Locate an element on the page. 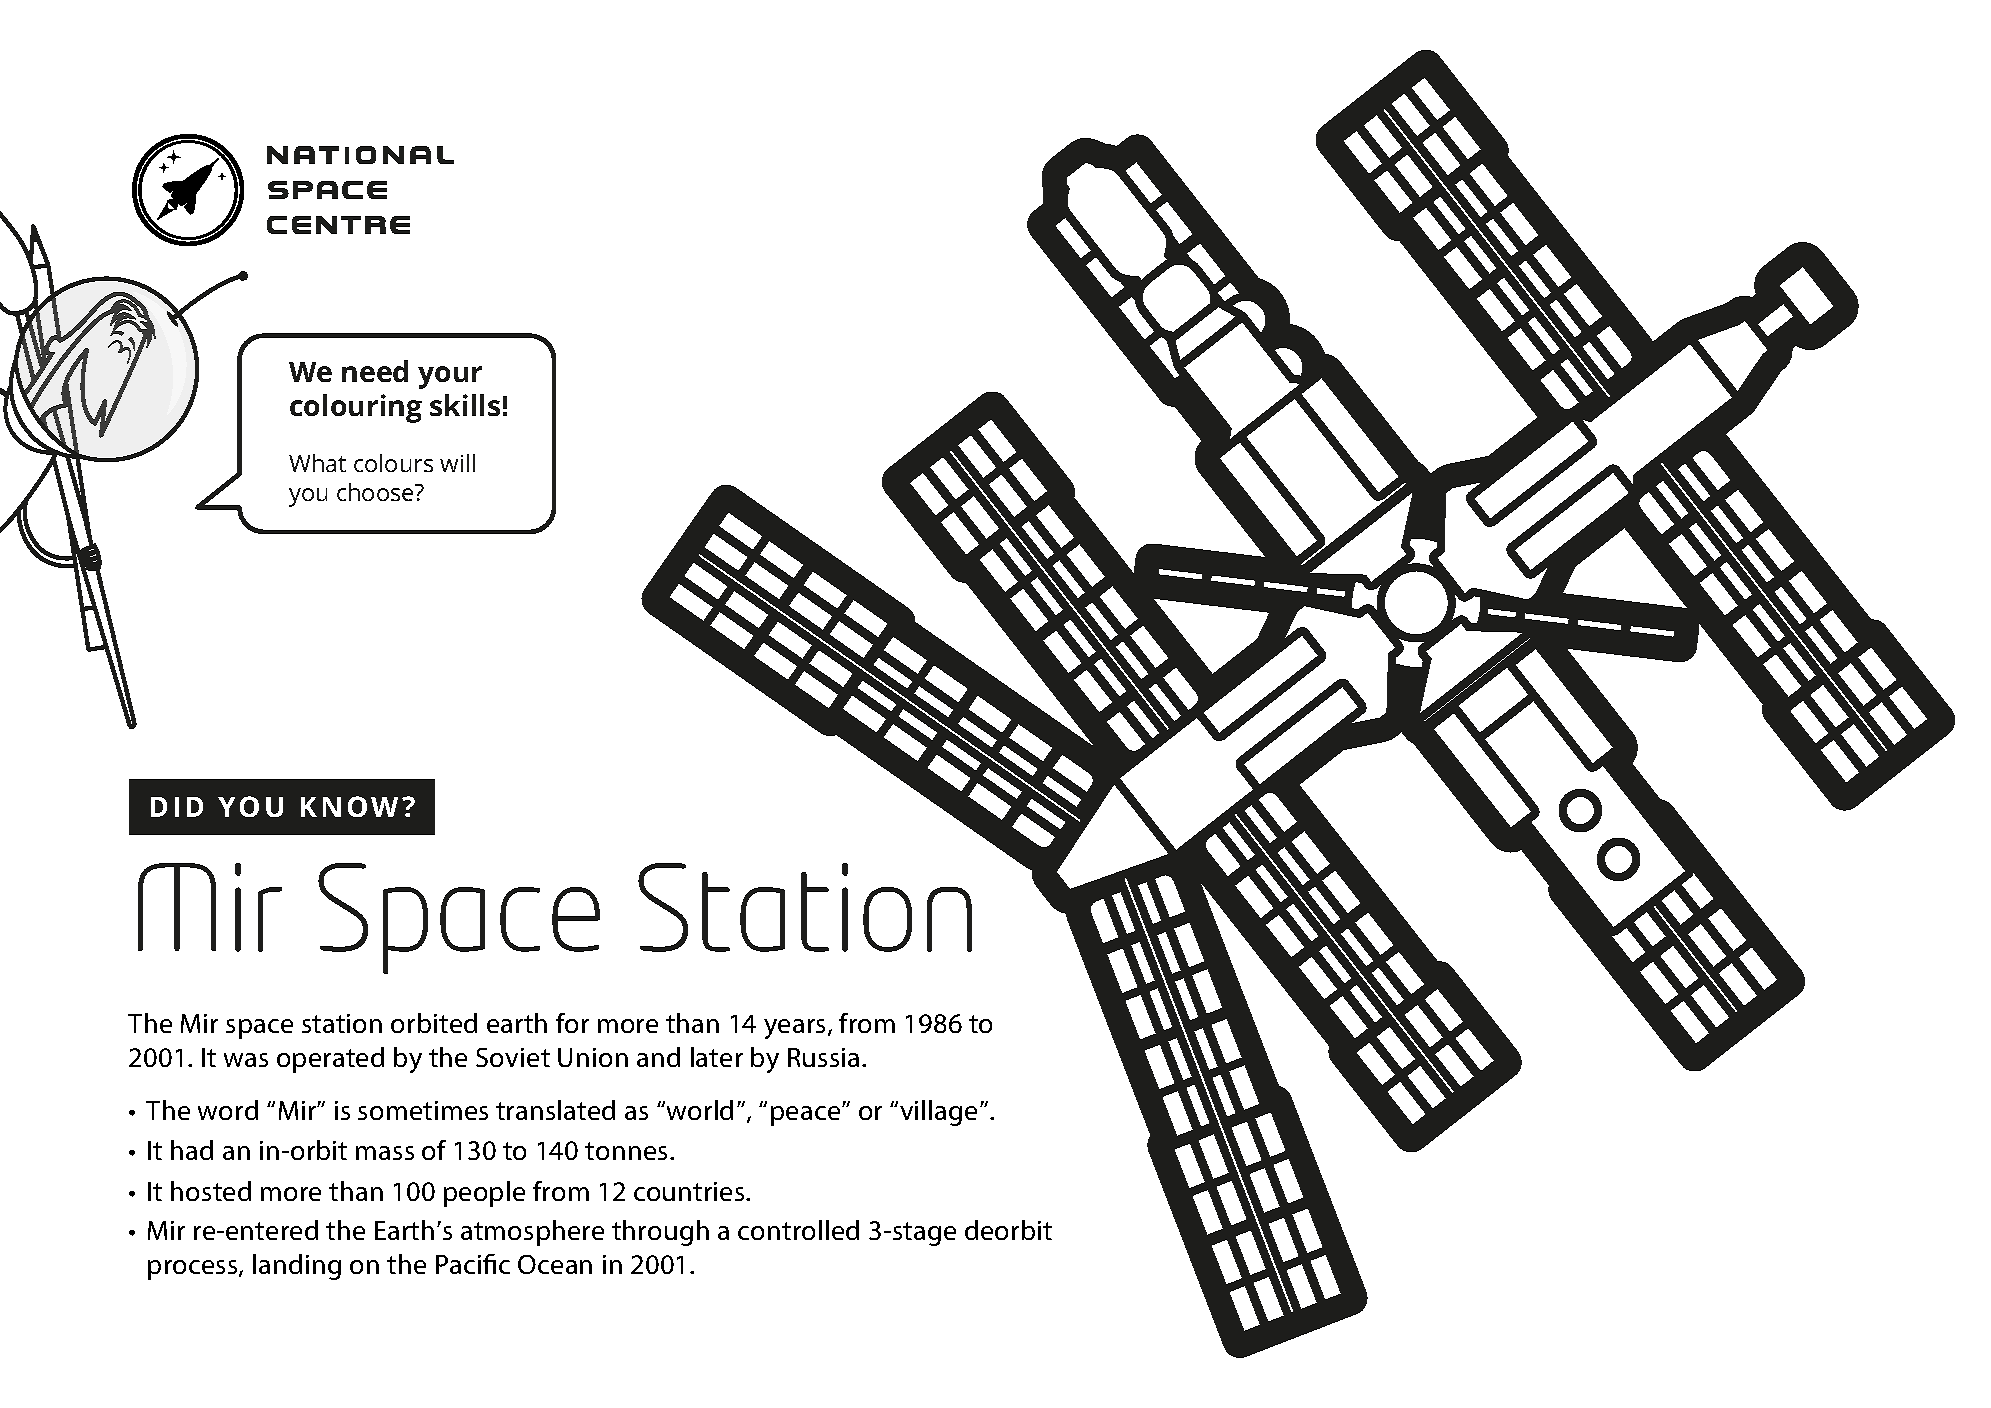  for is located at coordinates (572, 1023).
